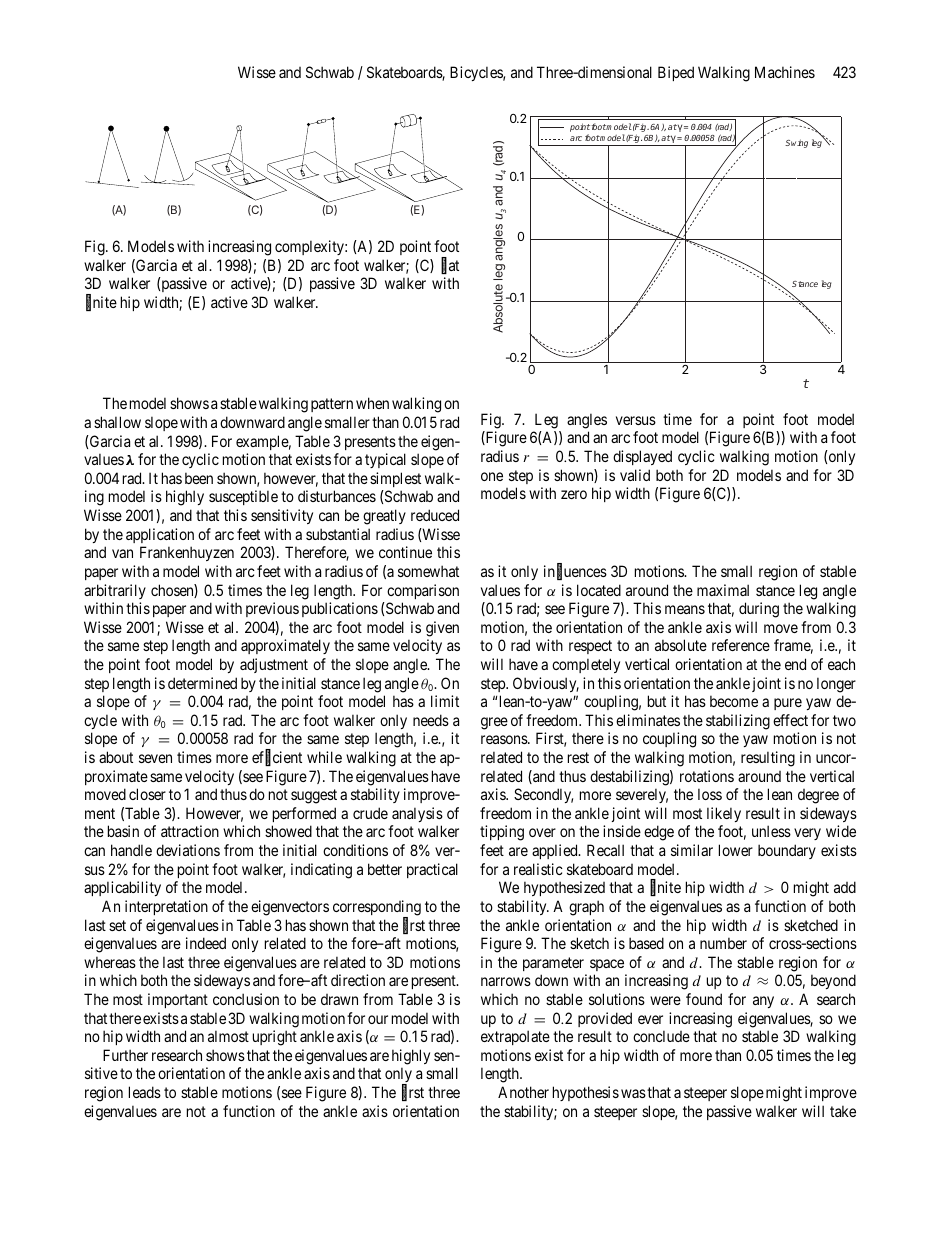 This screenshot has width=952, height=1233. I want to click on take, so click(843, 1111).
